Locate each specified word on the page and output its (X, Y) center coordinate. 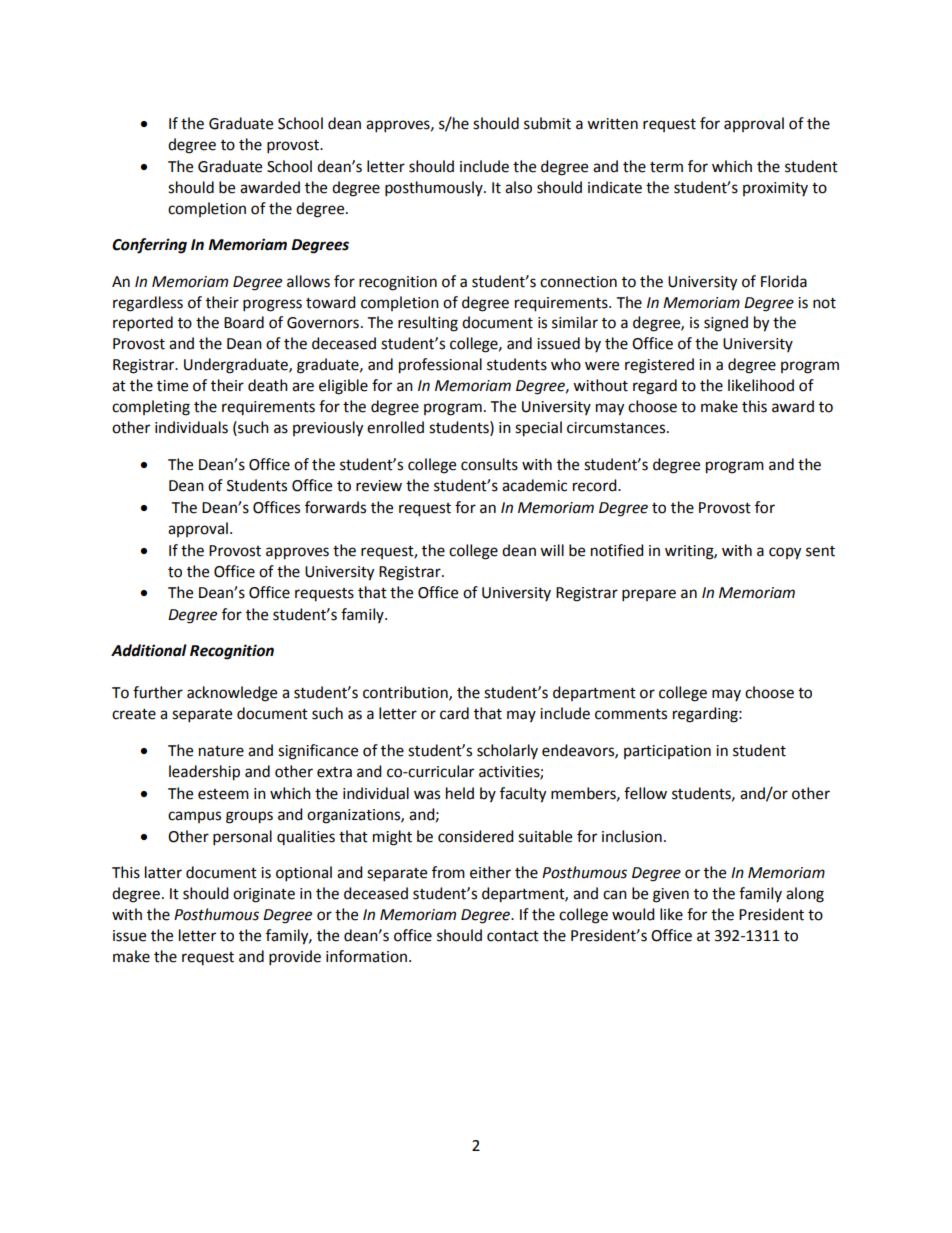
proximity (775, 189)
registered (659, 366)
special (538, 429)
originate (264, 895)
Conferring (149, 246)
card (454, 713)
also (518, 187)
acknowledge (232, 694)
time (172, 386)
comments (631, 714)
